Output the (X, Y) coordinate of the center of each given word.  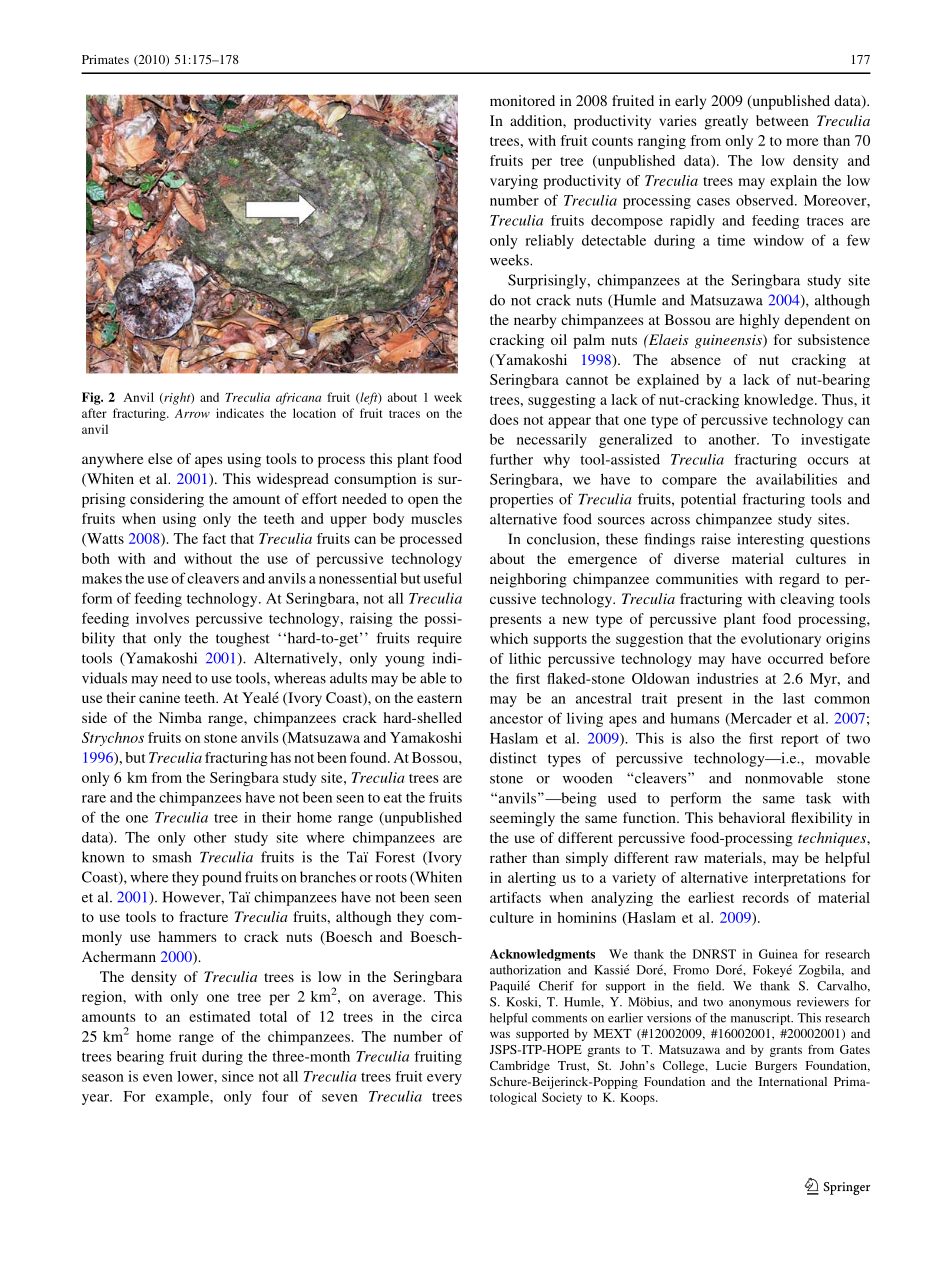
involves (162, 618)
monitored (522, 100)
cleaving (807, 600)
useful (443, 578)
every (444, 1079)
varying (514, 182)
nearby (535, 321)
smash (172, 857)
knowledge (780, 401)
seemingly (522, 819)
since (238, 1076)
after (94, 413)
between (782, 120)
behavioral (751, 817)
